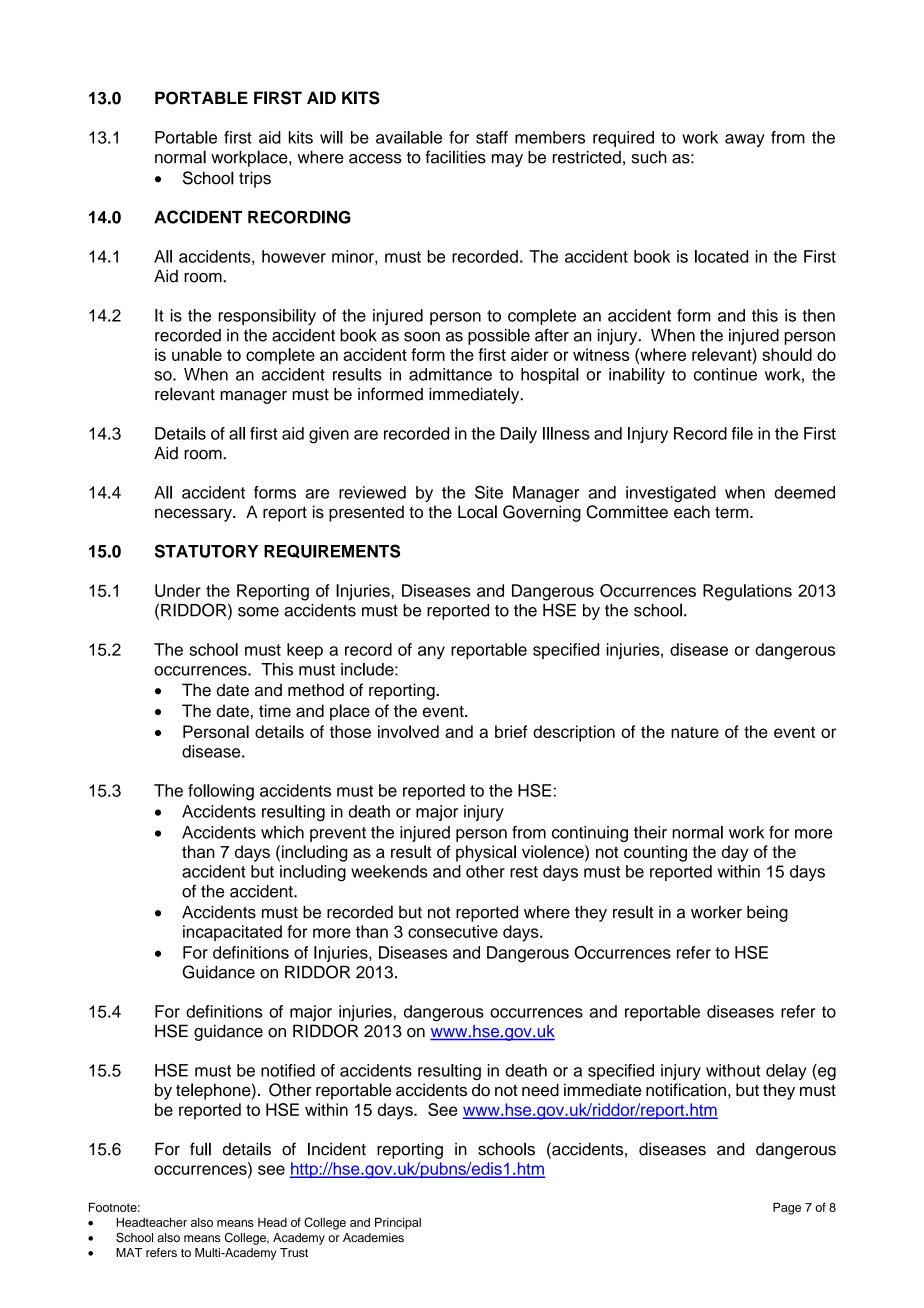  I want to click on continue, so click(725, 374).
